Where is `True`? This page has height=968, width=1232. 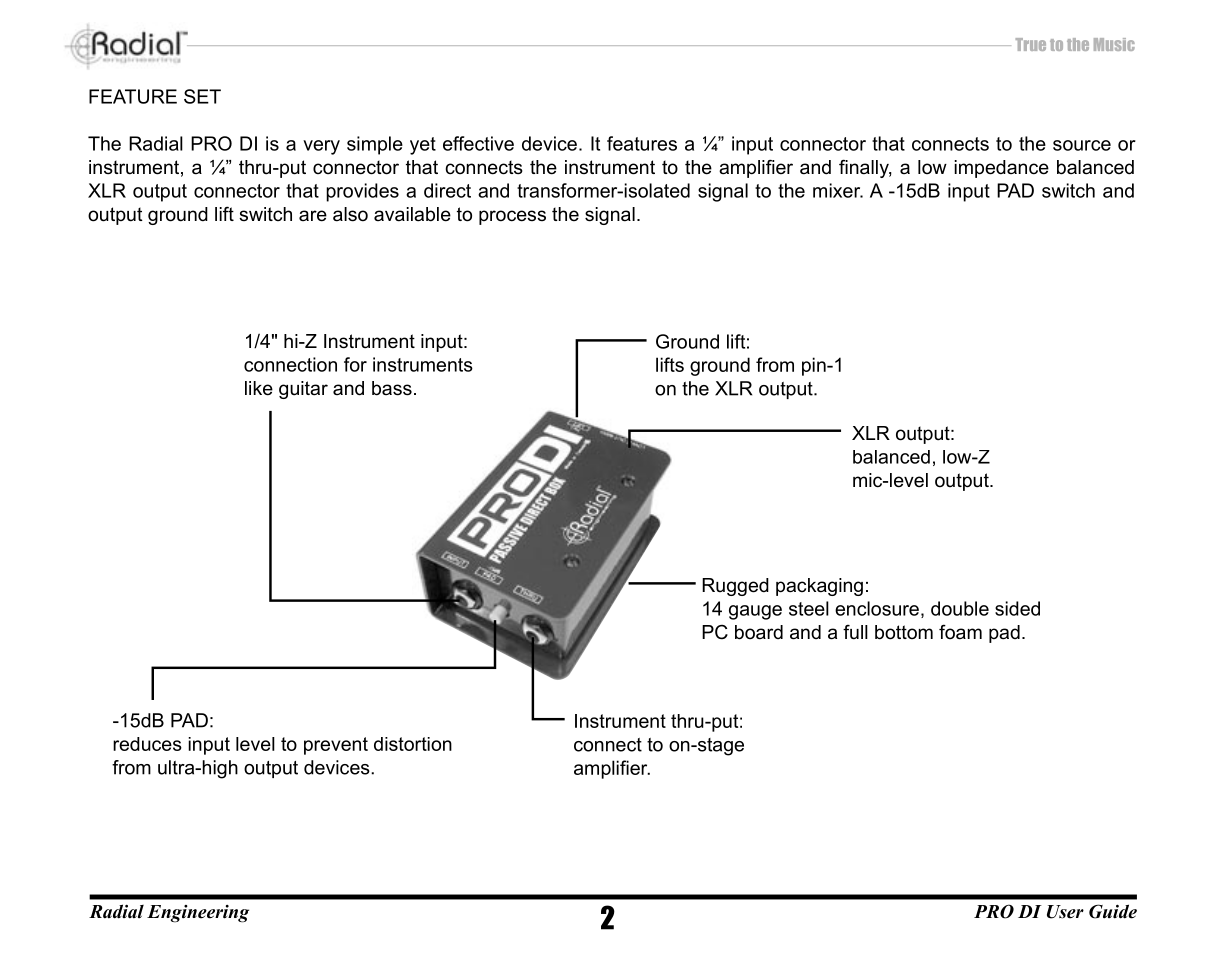
True is located at coordinates (1031, 44).
